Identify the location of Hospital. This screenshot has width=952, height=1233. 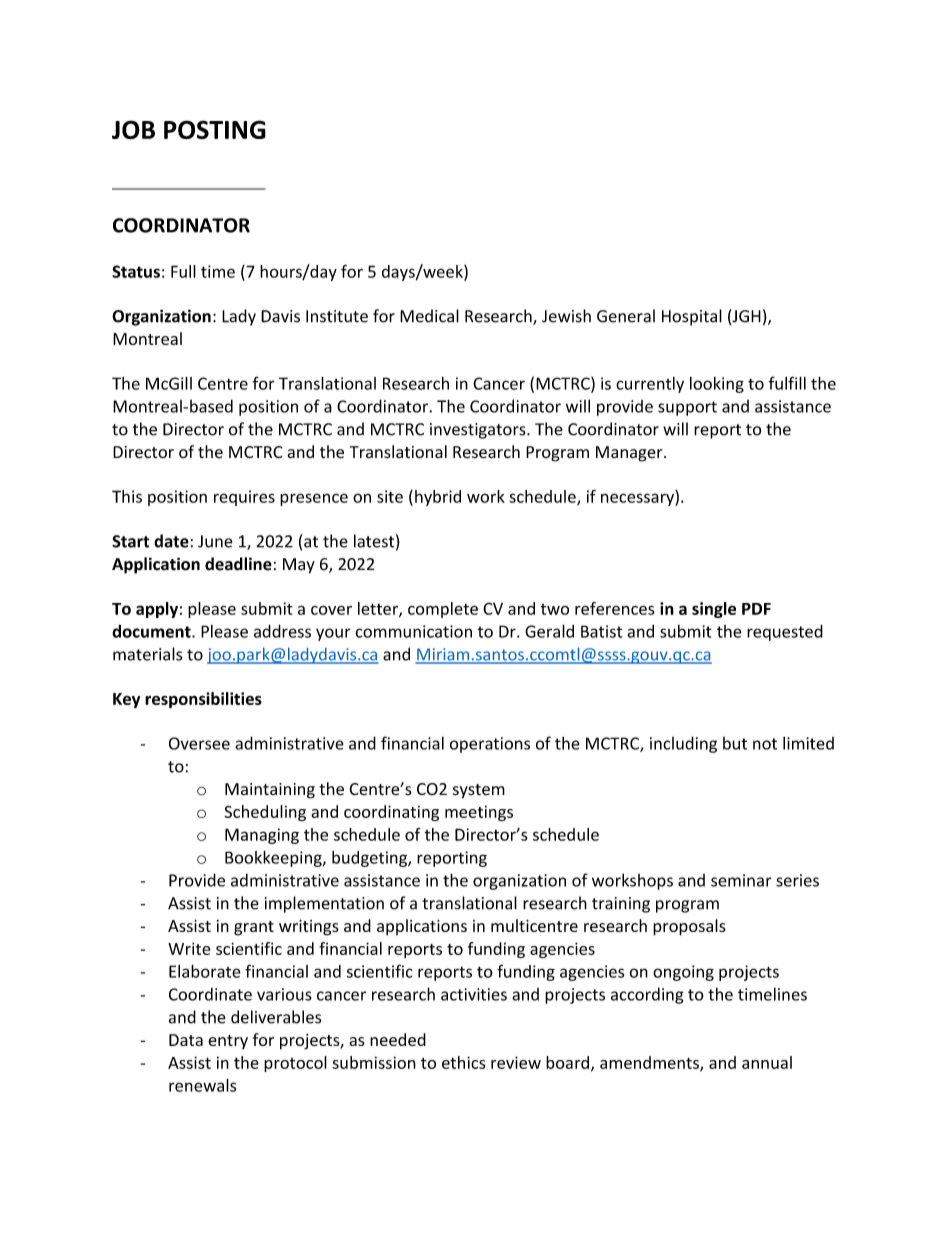
(692, 317).
